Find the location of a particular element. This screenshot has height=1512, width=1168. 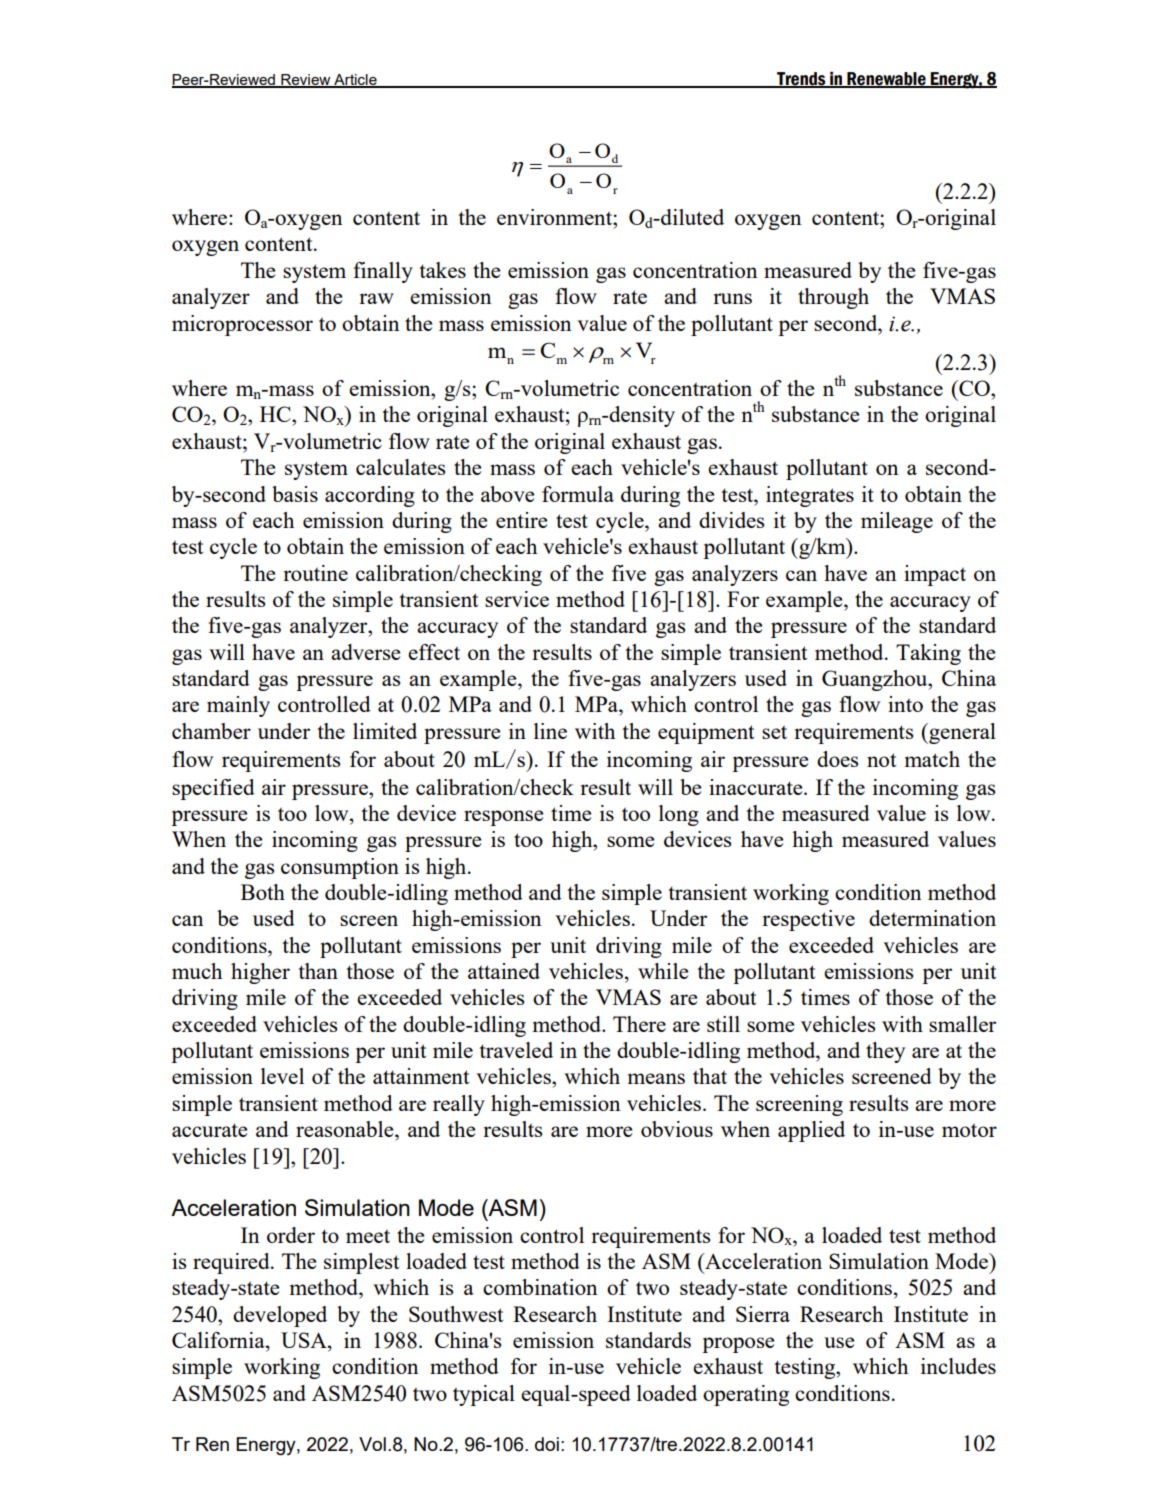

means is located at coordinates (656, 1078).
